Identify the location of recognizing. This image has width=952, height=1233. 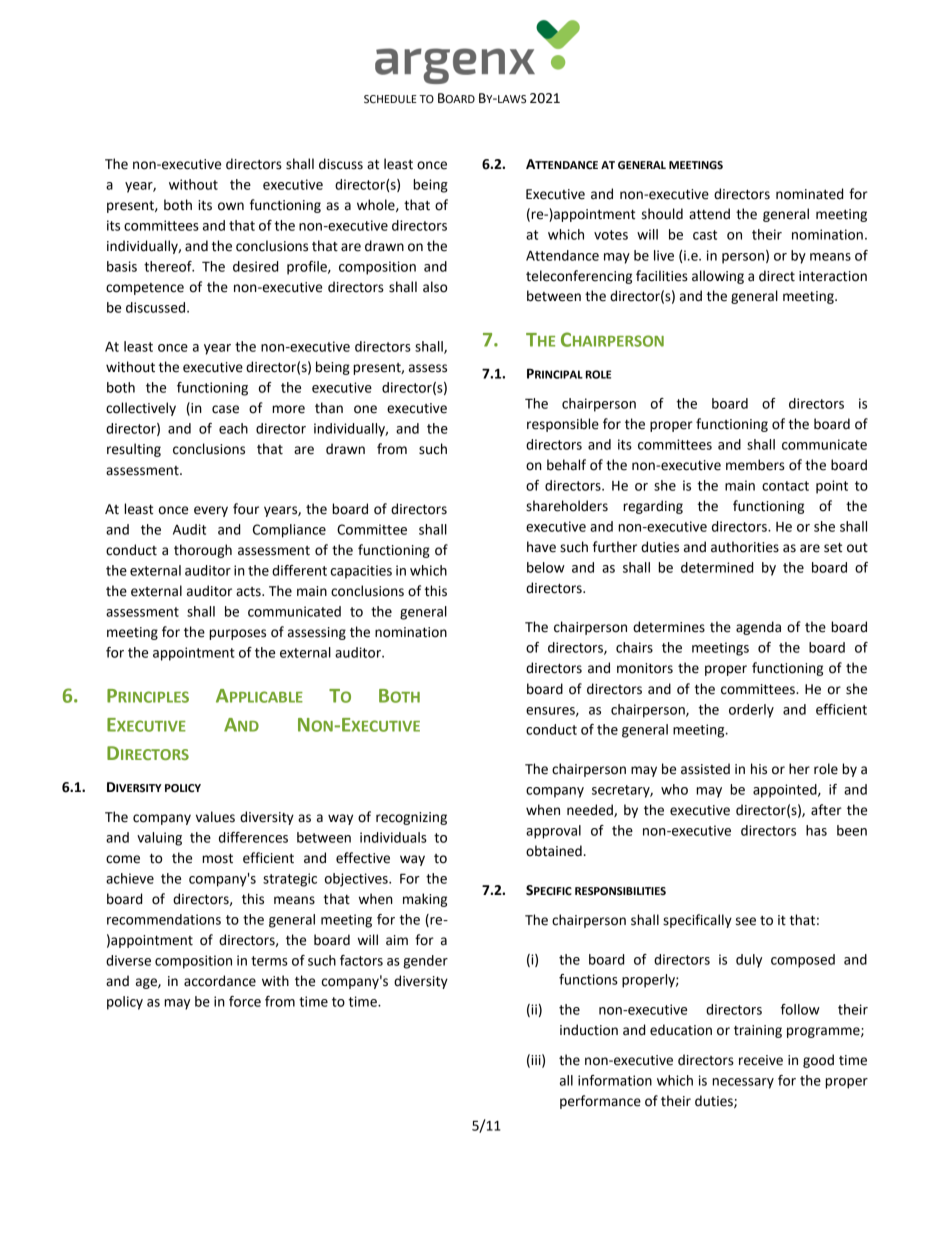
(411, 818).
